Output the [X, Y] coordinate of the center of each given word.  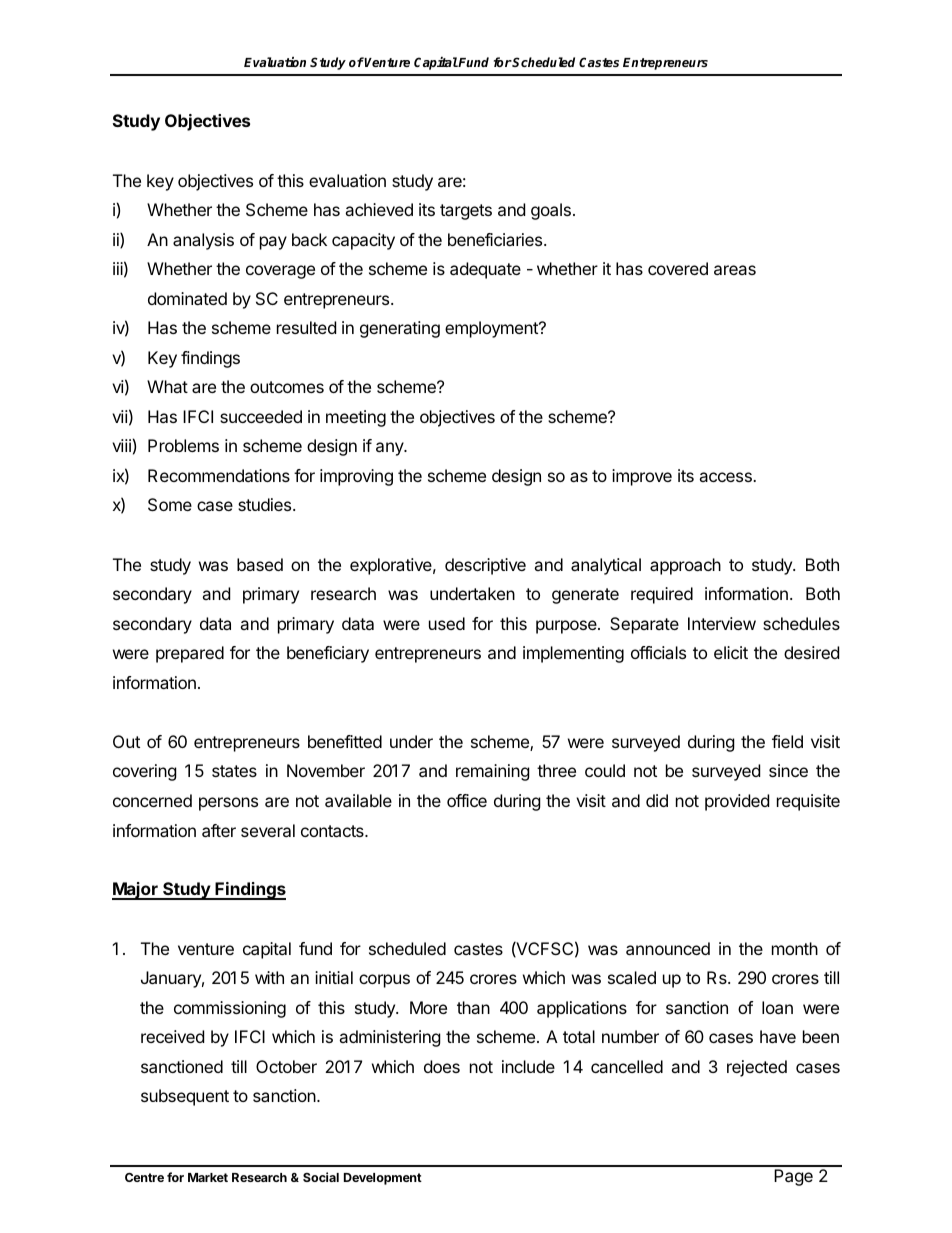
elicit [731, 652]
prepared [190, 654]
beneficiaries [496, 239]
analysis [203, 241]
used [447, 623]
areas [735, 270]
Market [208, 1177]
